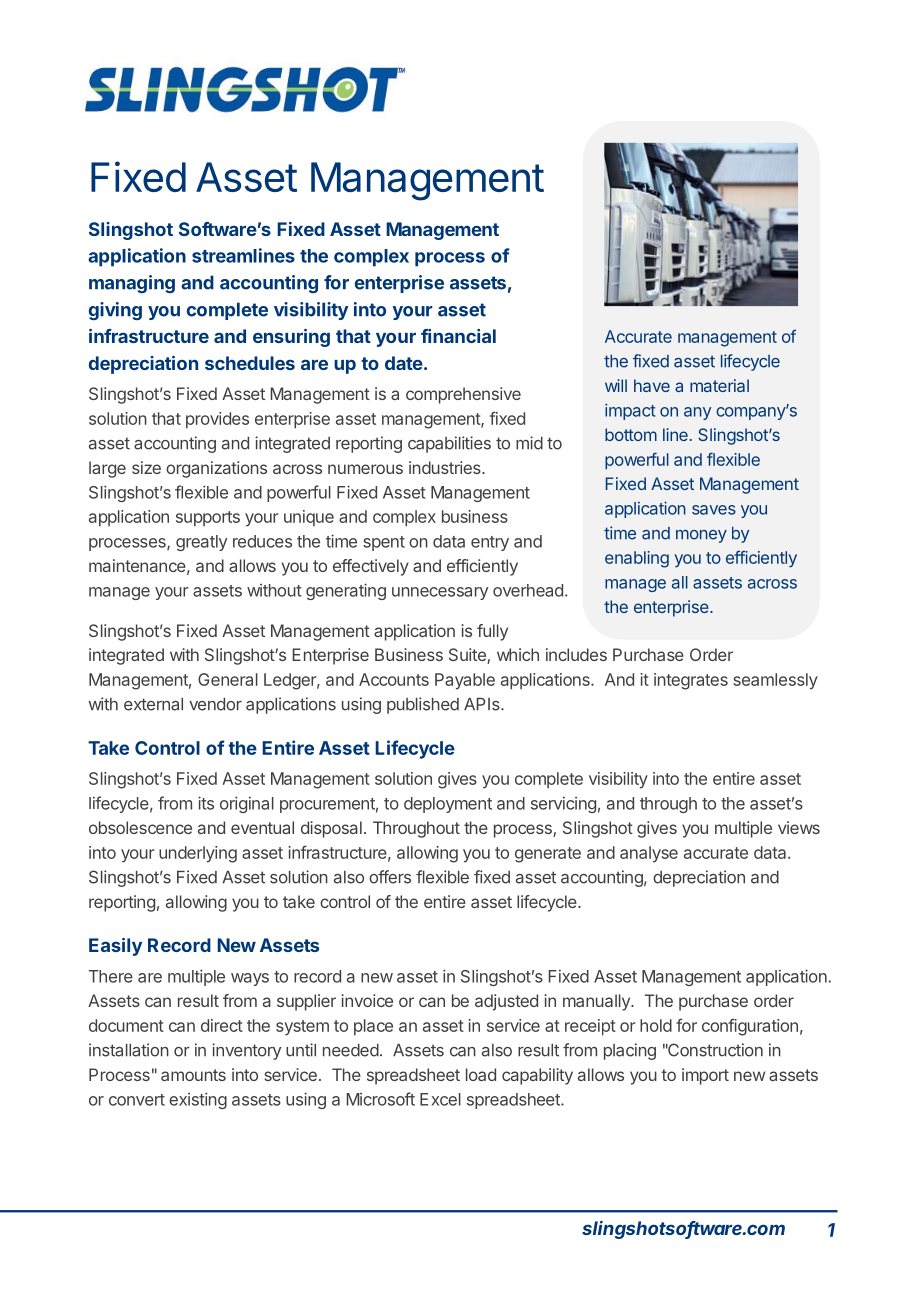 Image resolution: width=924 pixels, height=1308 pixels. Describe the element at coordinates (215, 704) in the screenshot. I see `vendor` at that location.
